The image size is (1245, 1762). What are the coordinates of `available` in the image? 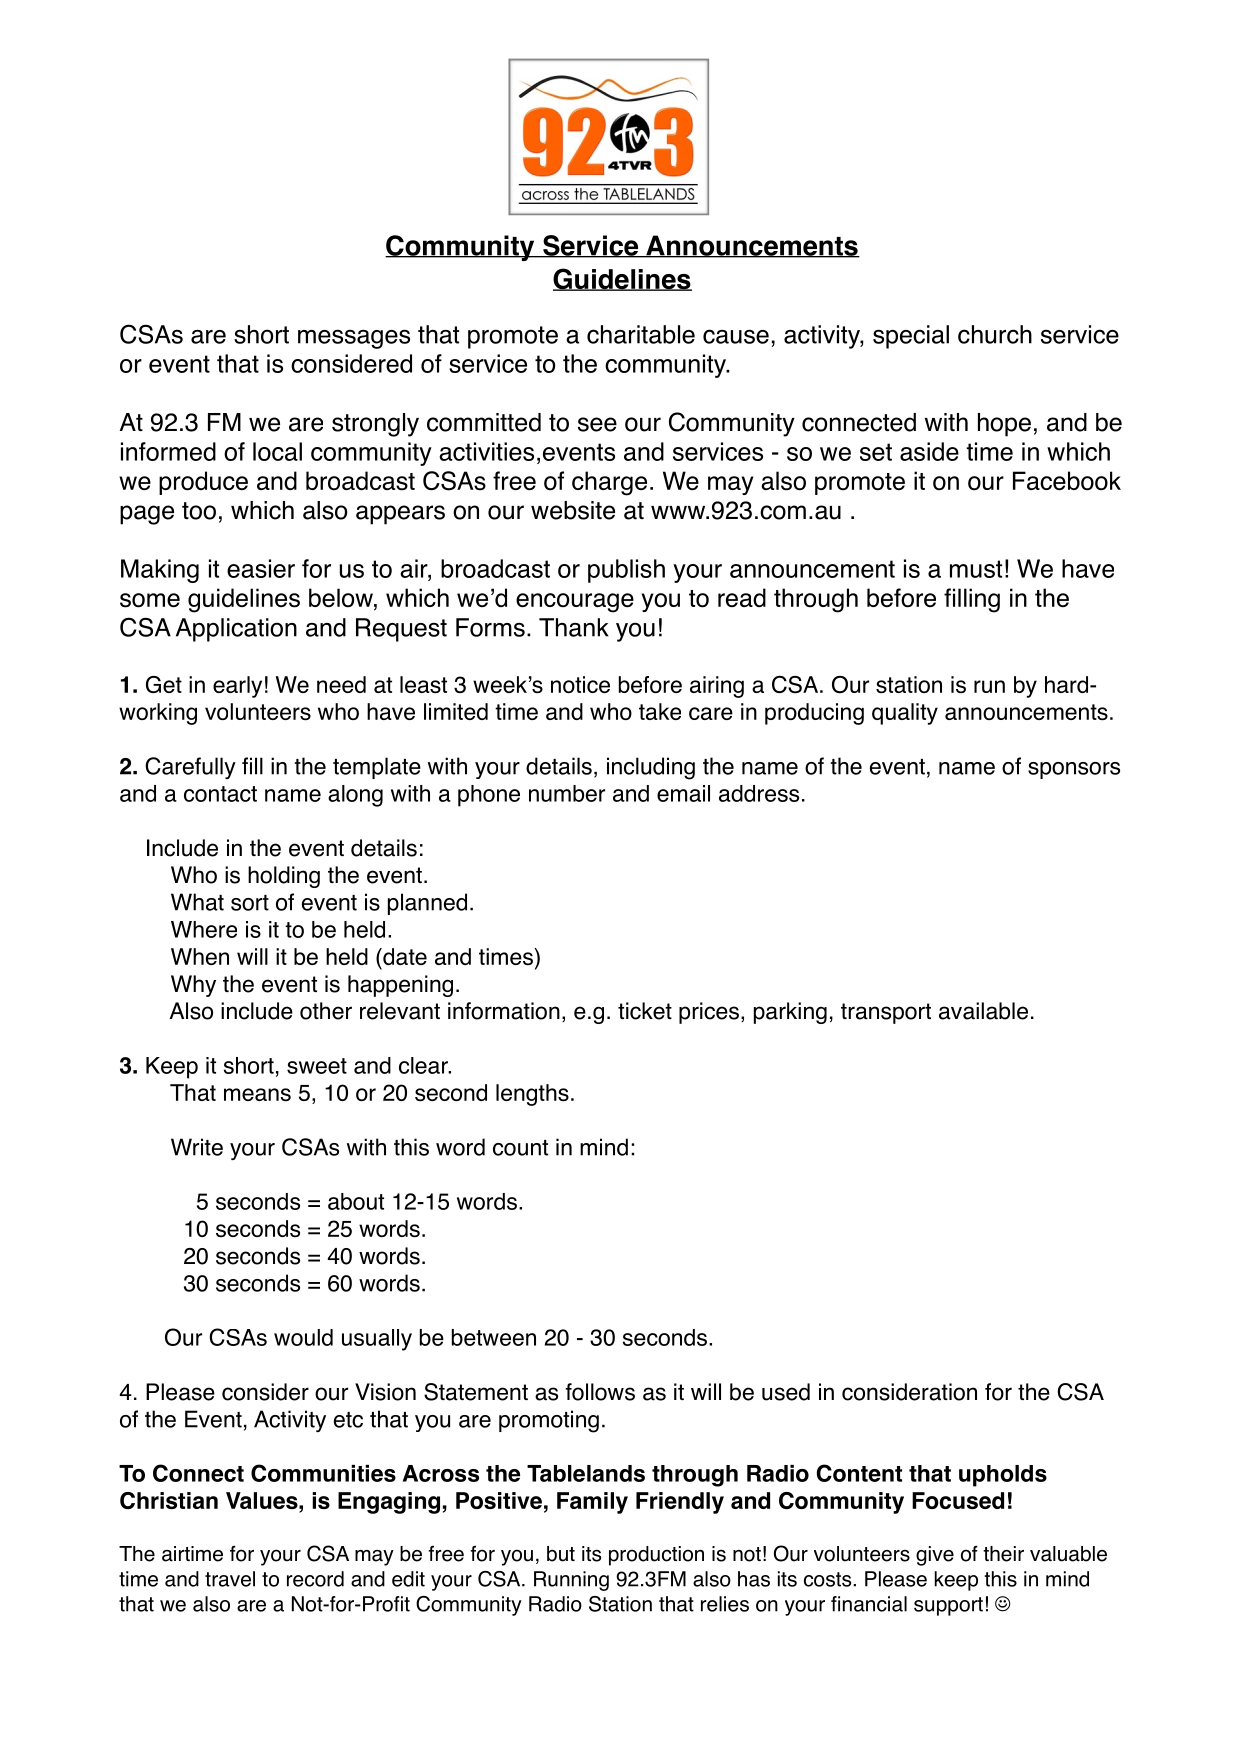 It's located at (983, 1011).
